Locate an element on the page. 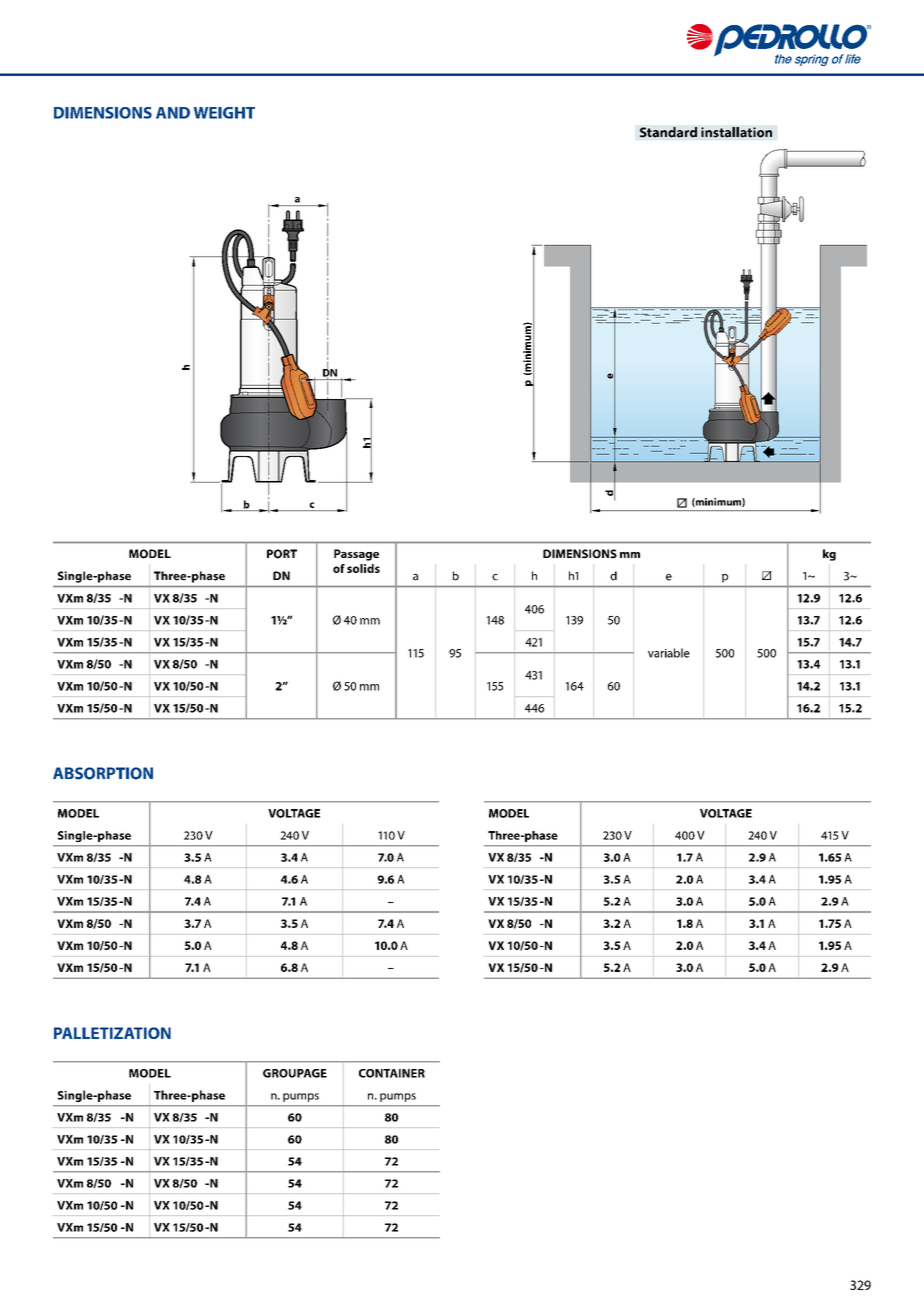 The height and width of the document is (1308, 924). ABSORPTION is located at coordinates (103, 773).
